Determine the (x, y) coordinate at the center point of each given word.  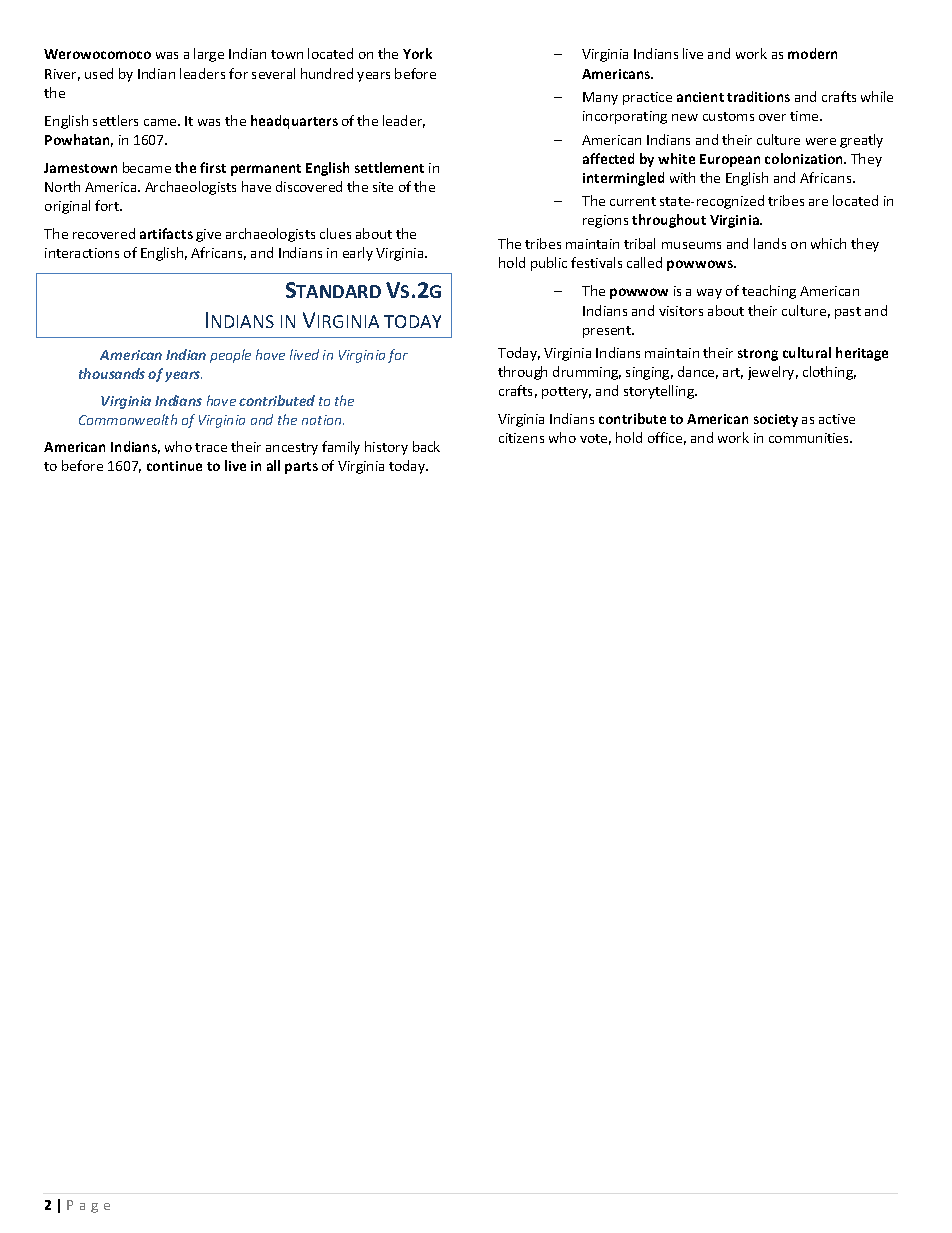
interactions (82, 253)
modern (812, 53)
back (426, 446)
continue (174, 466)
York (417, 53)
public (549, 264)
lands (770, 243)
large (209, 55)
